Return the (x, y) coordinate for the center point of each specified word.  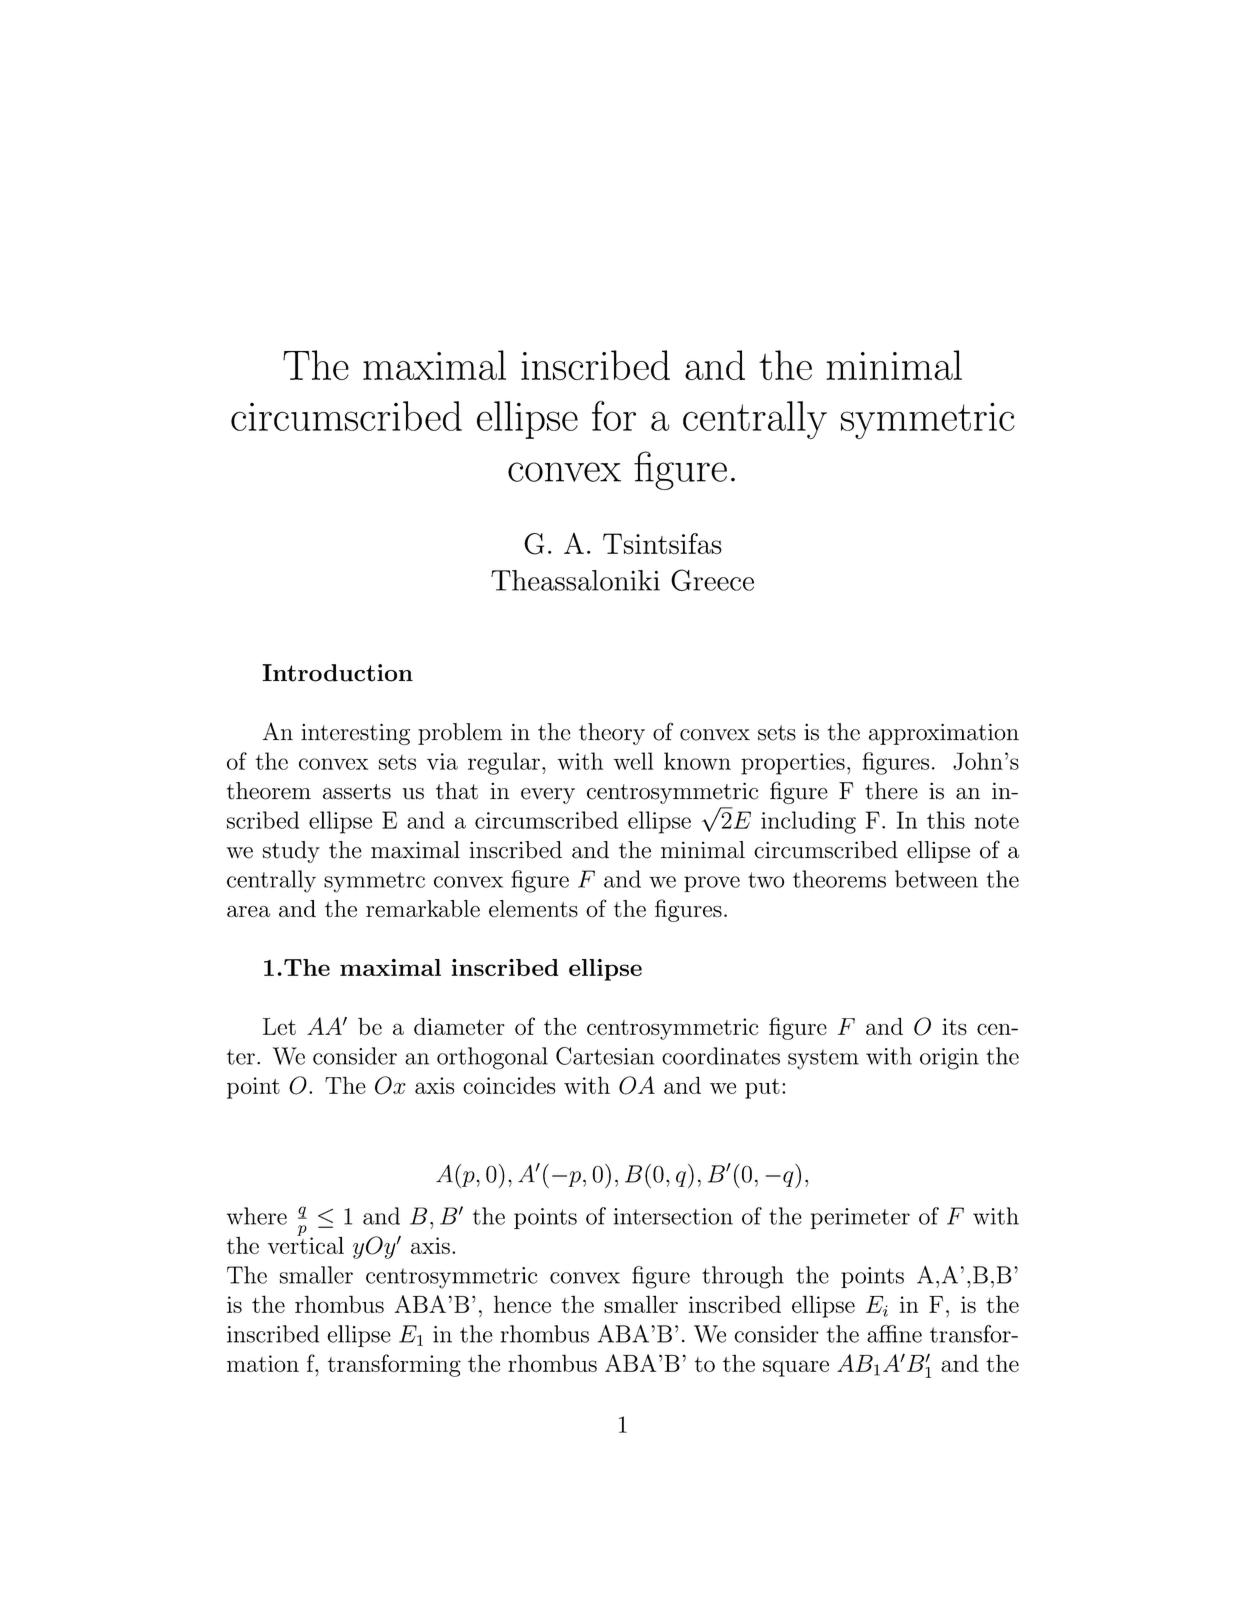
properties (793, 764)
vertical (306, 1244)
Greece (712, 580)
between (936, 879)
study (291, 852)
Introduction (337, 673)
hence (522, 1304)
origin (949, 1059)
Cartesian (605, 1056)
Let (279, 1026)
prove (712, 884)
